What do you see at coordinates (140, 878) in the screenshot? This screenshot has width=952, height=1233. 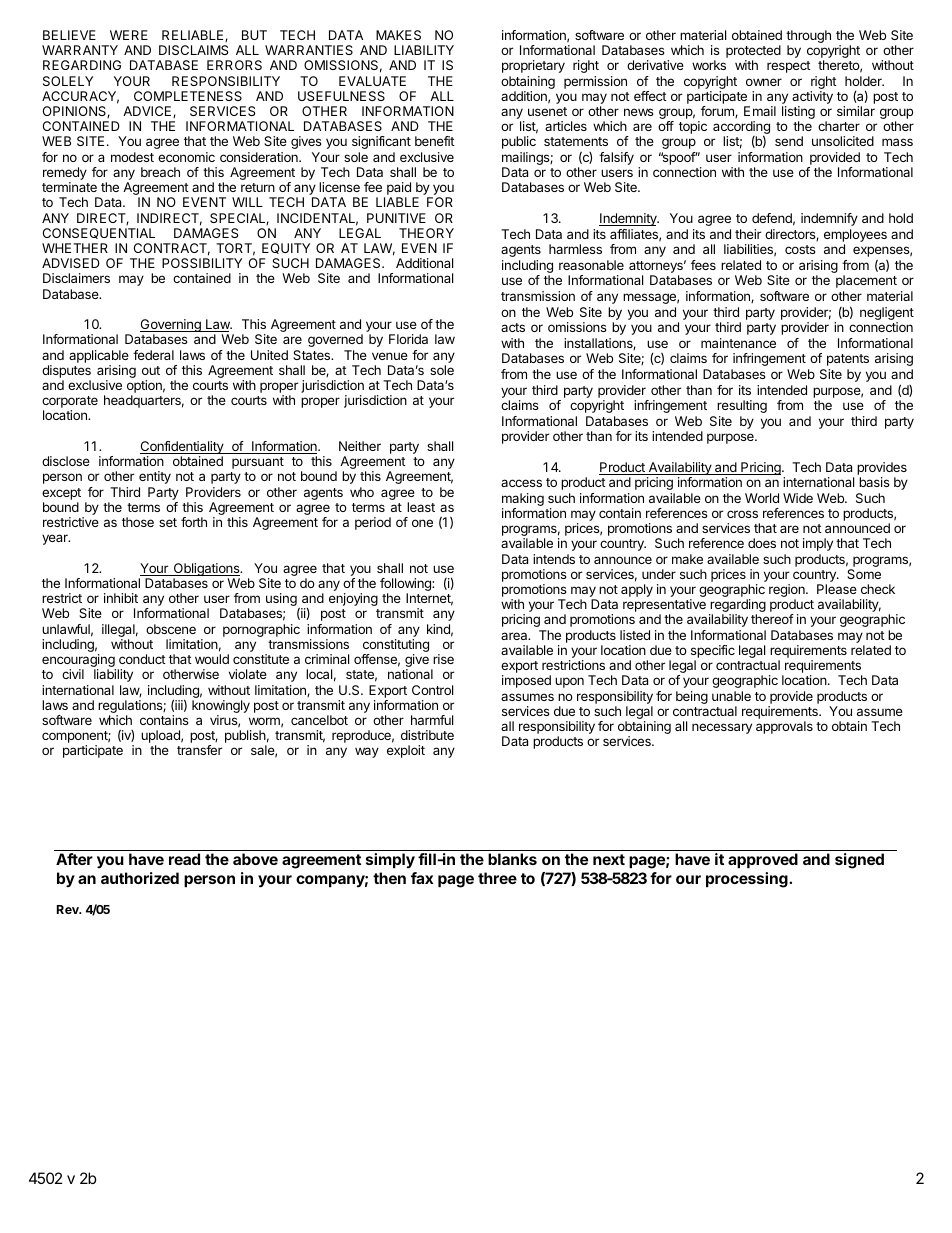 I see `authorized` at bounding box center [140, 878].
